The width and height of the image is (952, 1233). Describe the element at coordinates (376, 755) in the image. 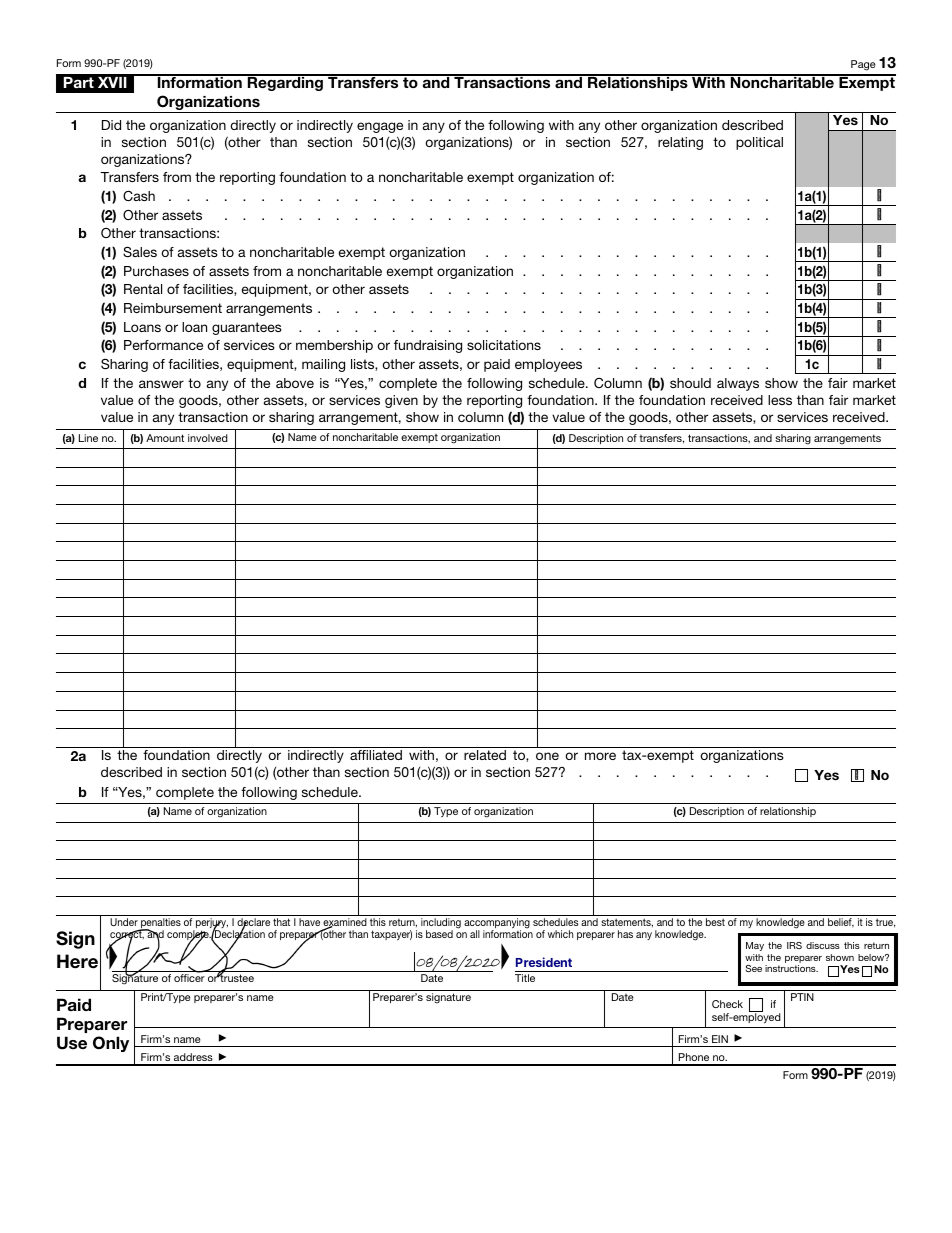

I see `affiliated` at that location.
